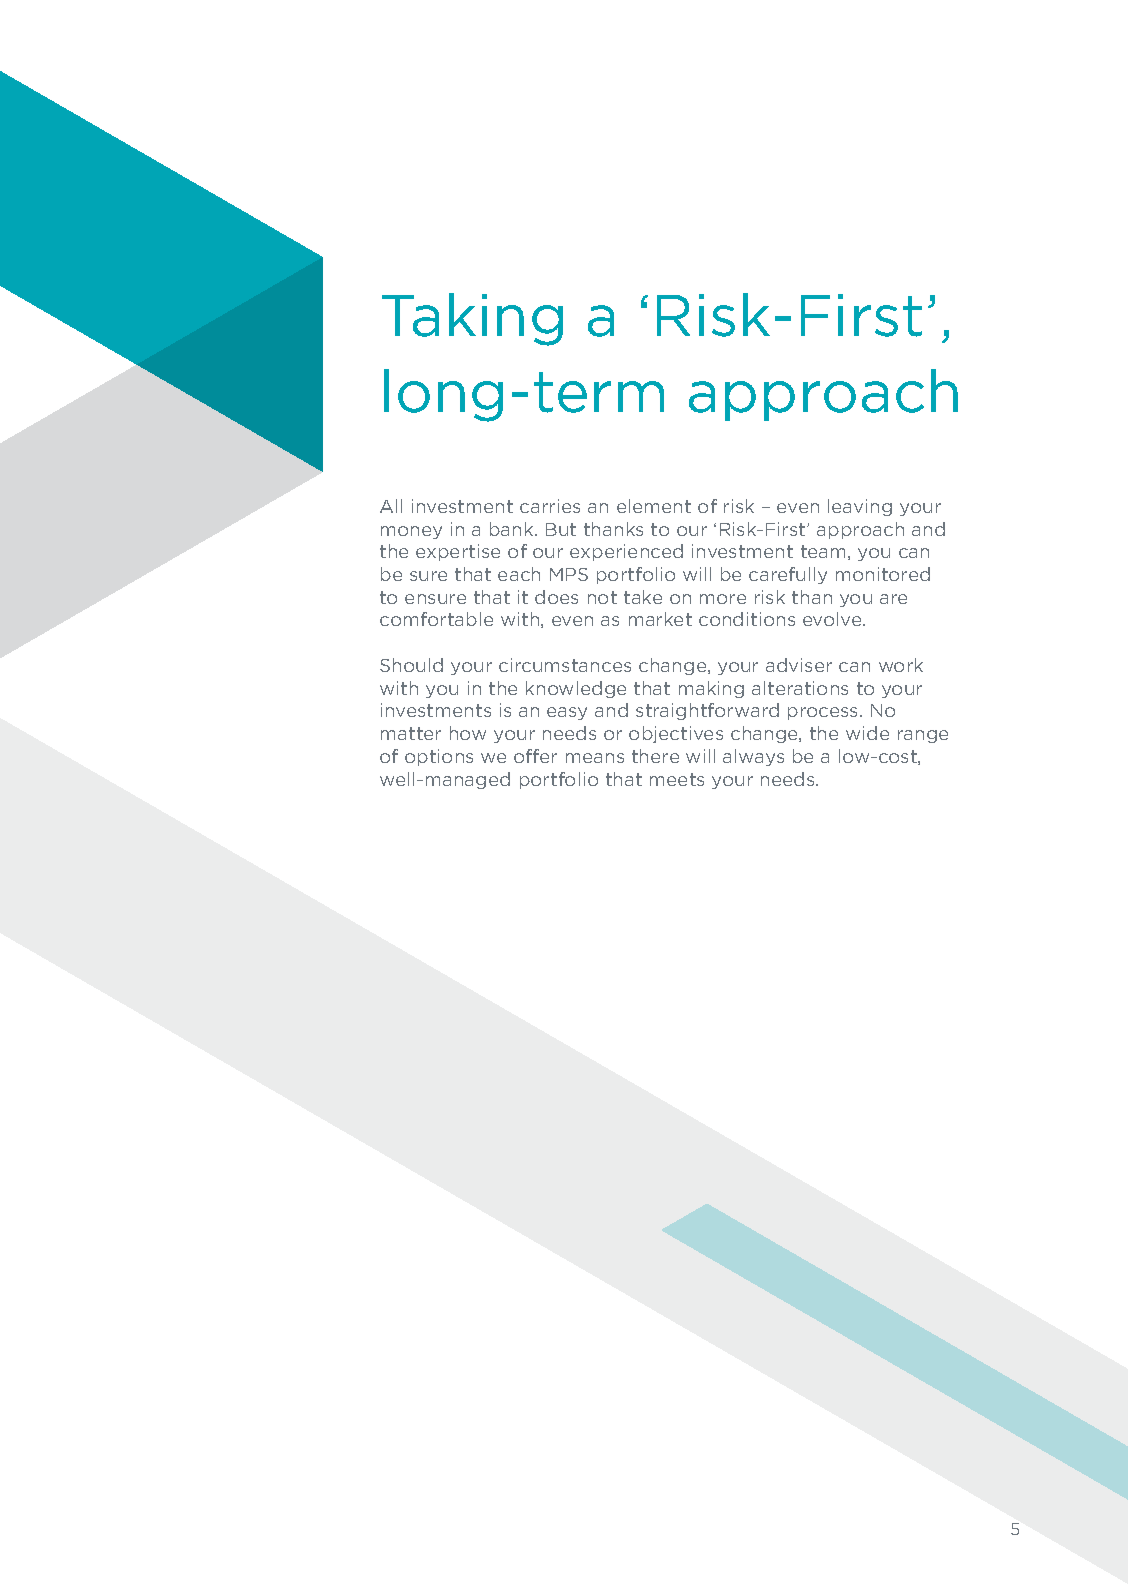 Image resolution: width=1128 pixels, height=1595 pixels. I want to click on experienced, so click(626, 552).
